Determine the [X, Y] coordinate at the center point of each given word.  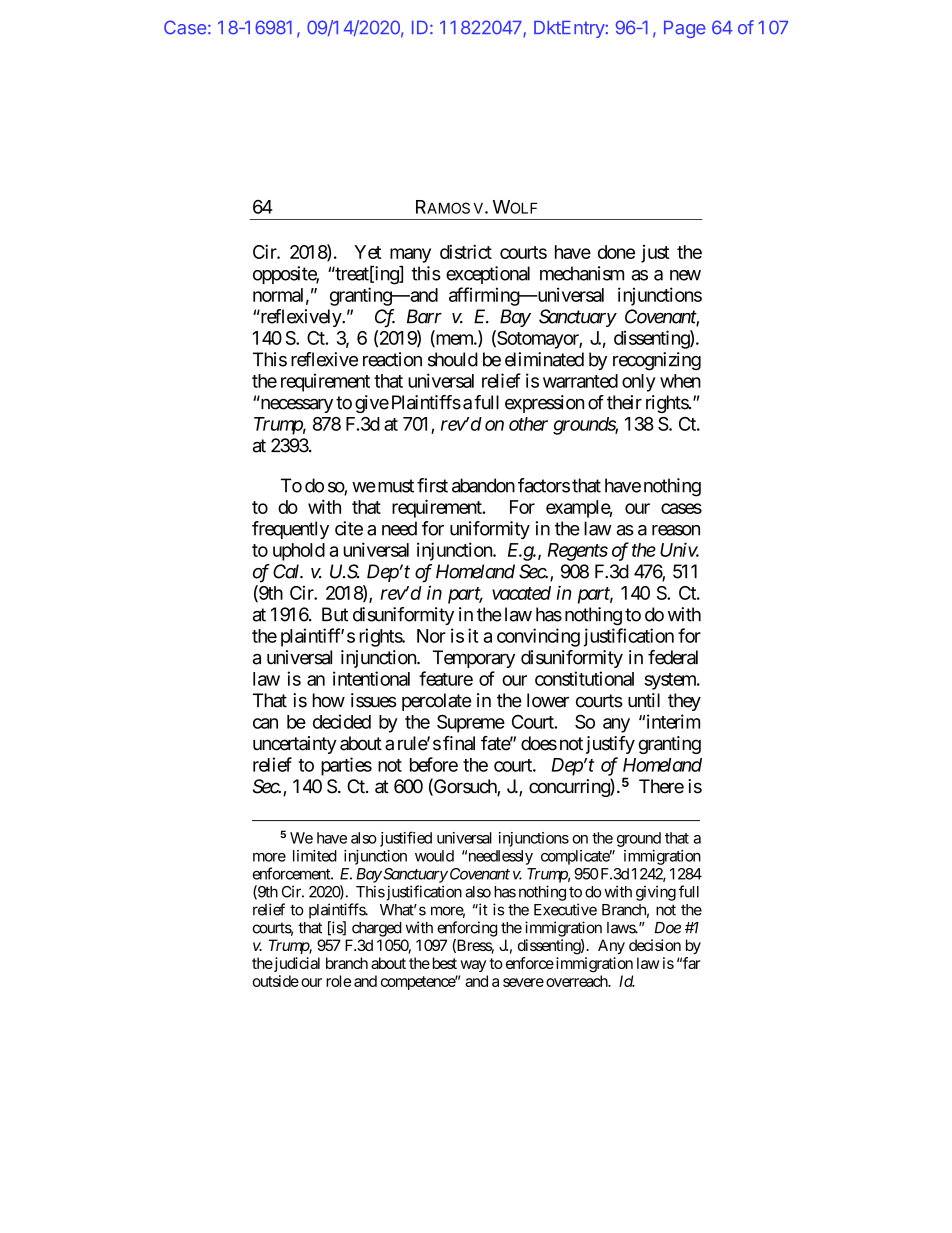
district [466, 251]
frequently [290, 530]
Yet [367, 252]
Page [685, 29]
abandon [483, 485]
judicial [296, 964]
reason [676, 530]
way [473, 966]
